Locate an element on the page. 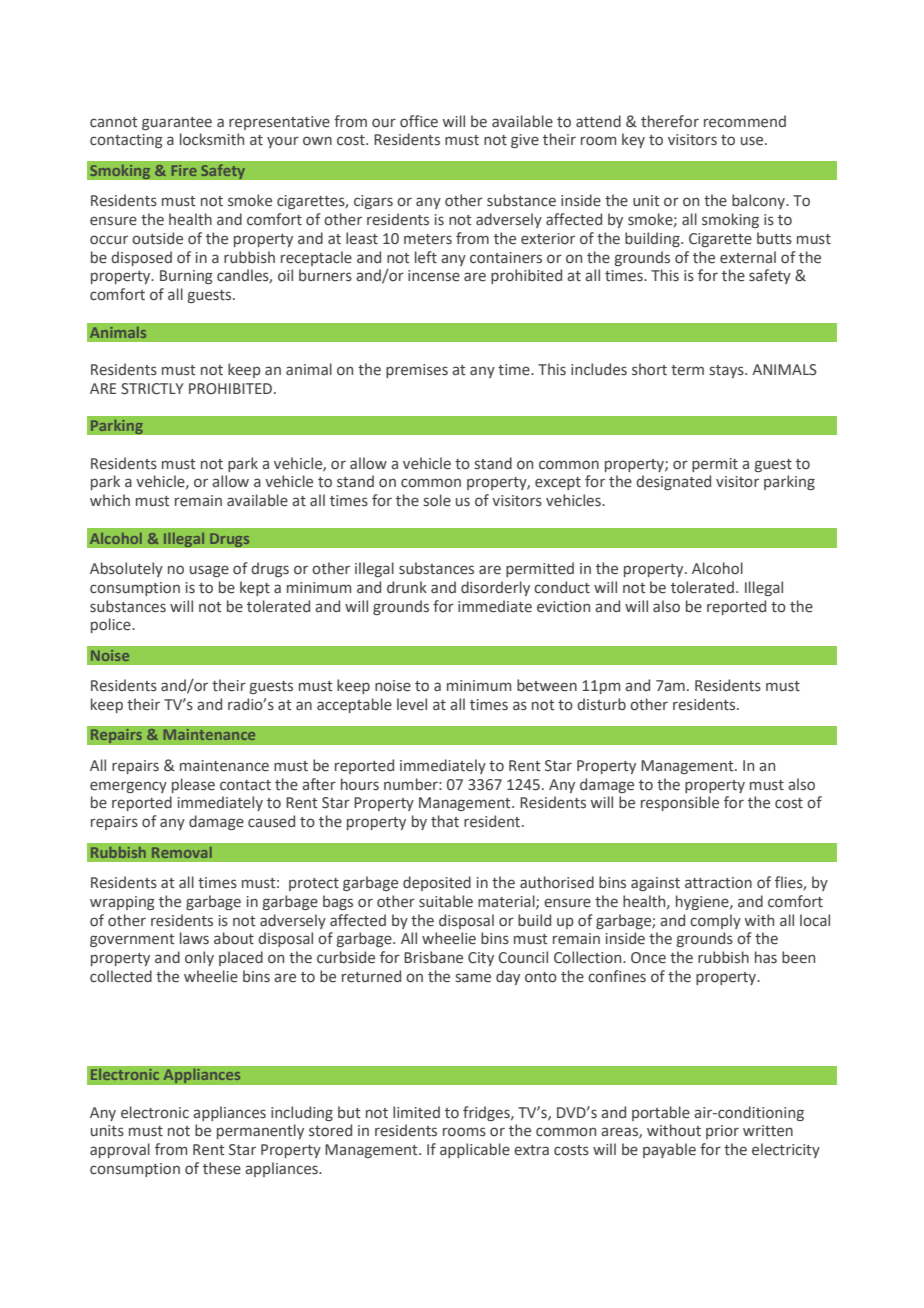 The height and width of the document is (1308, 924). level is located at coordinates (412, 704).
